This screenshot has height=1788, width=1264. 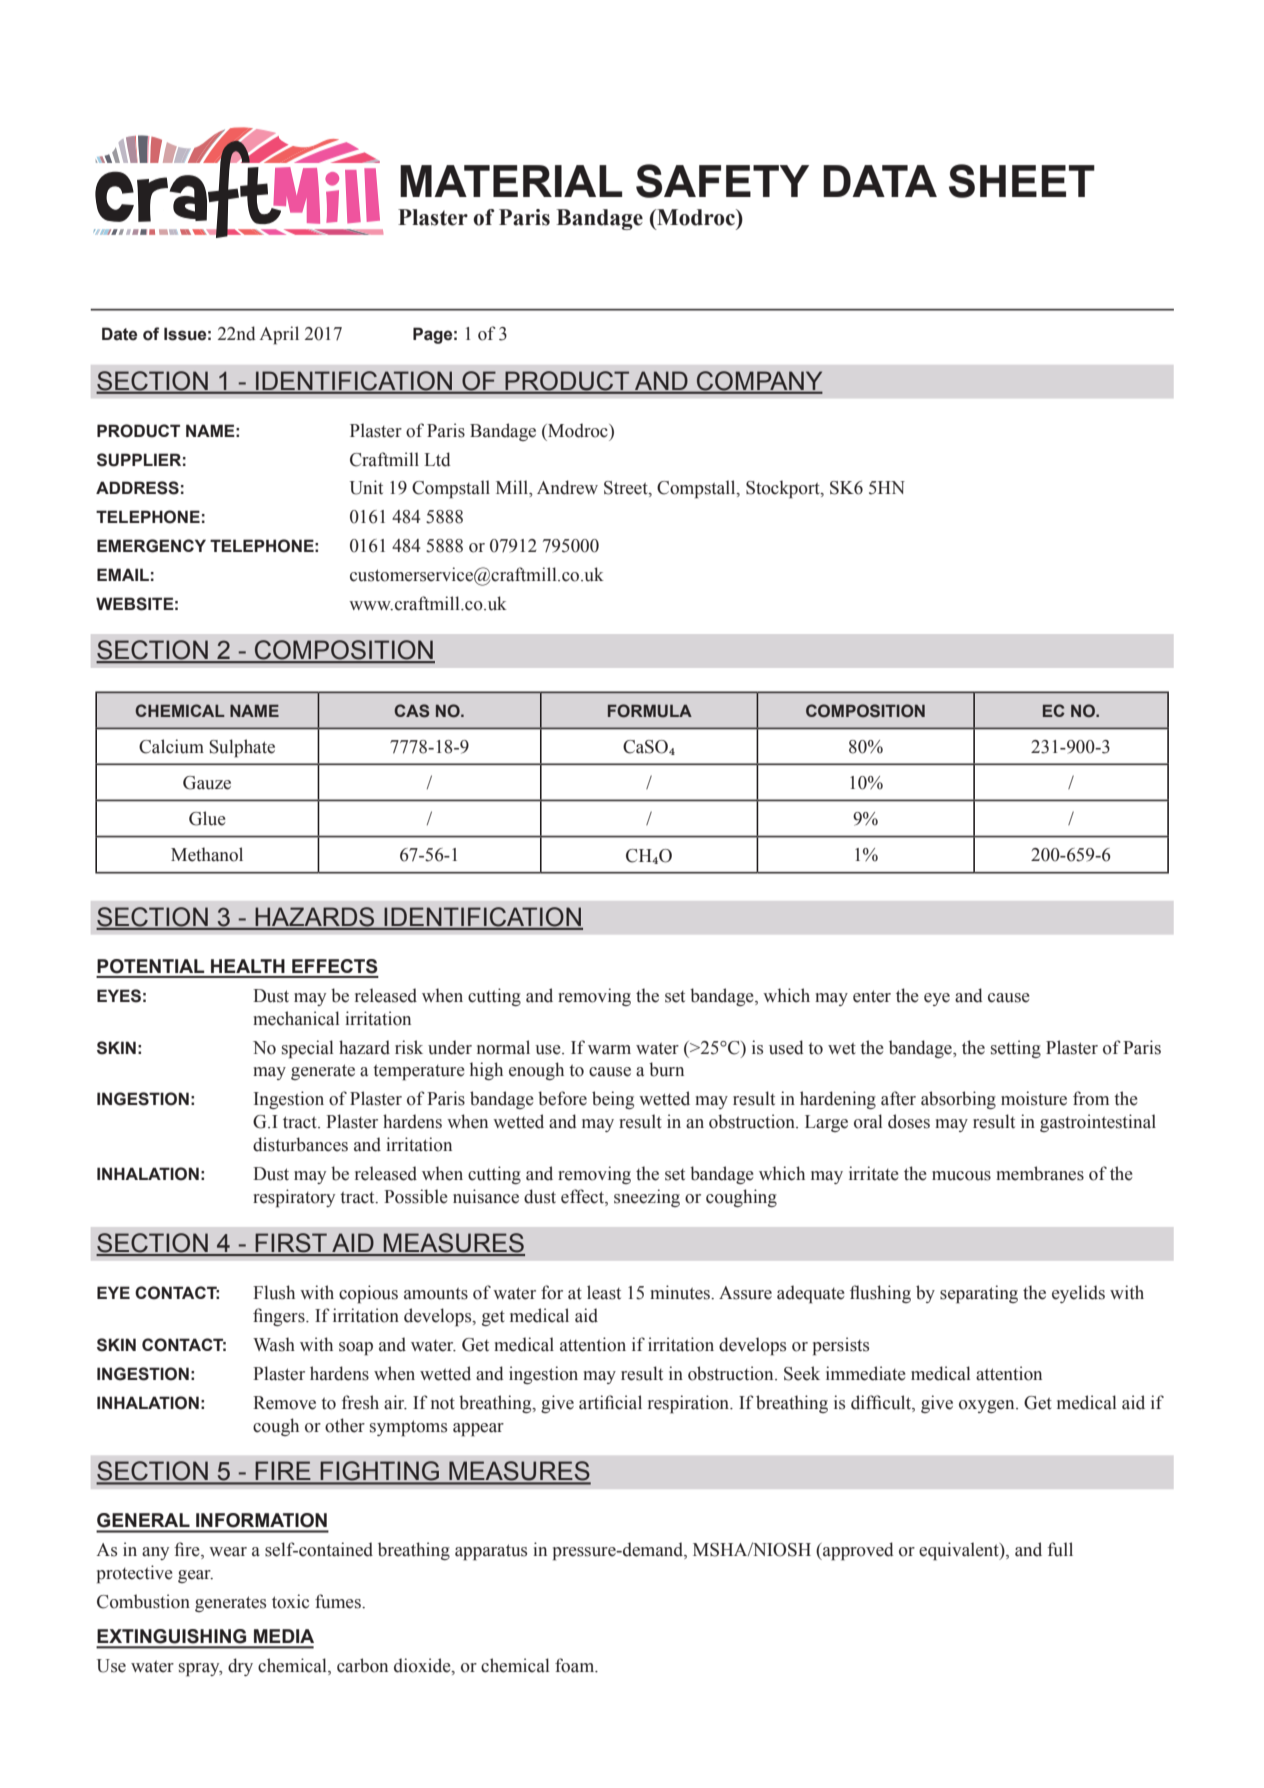 What do you see at coordinates (1022, 181) in the screenshot?
I see `SHEET` at bounding box center [1022, 181].
